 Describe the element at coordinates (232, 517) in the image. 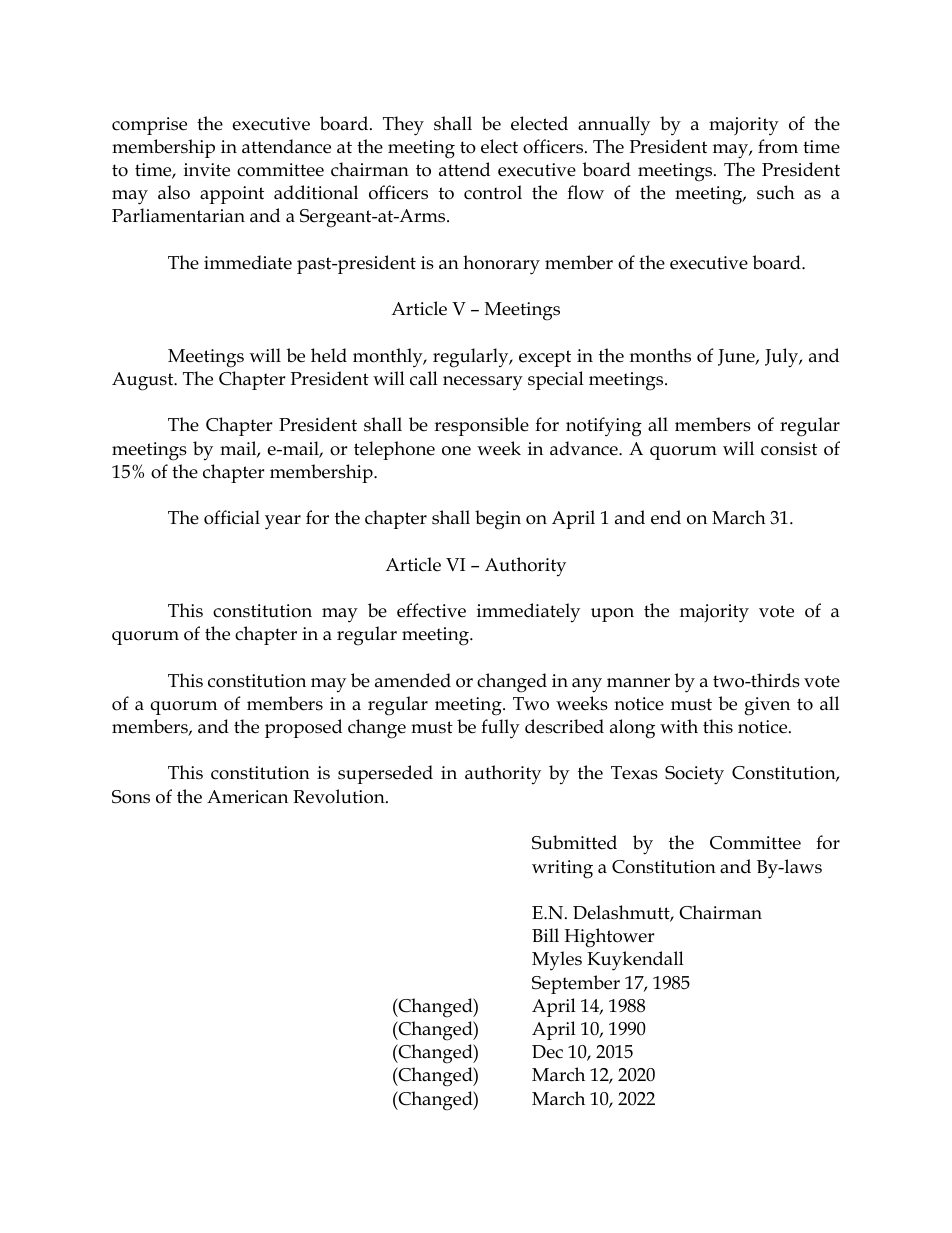

I see `official` at that location.
